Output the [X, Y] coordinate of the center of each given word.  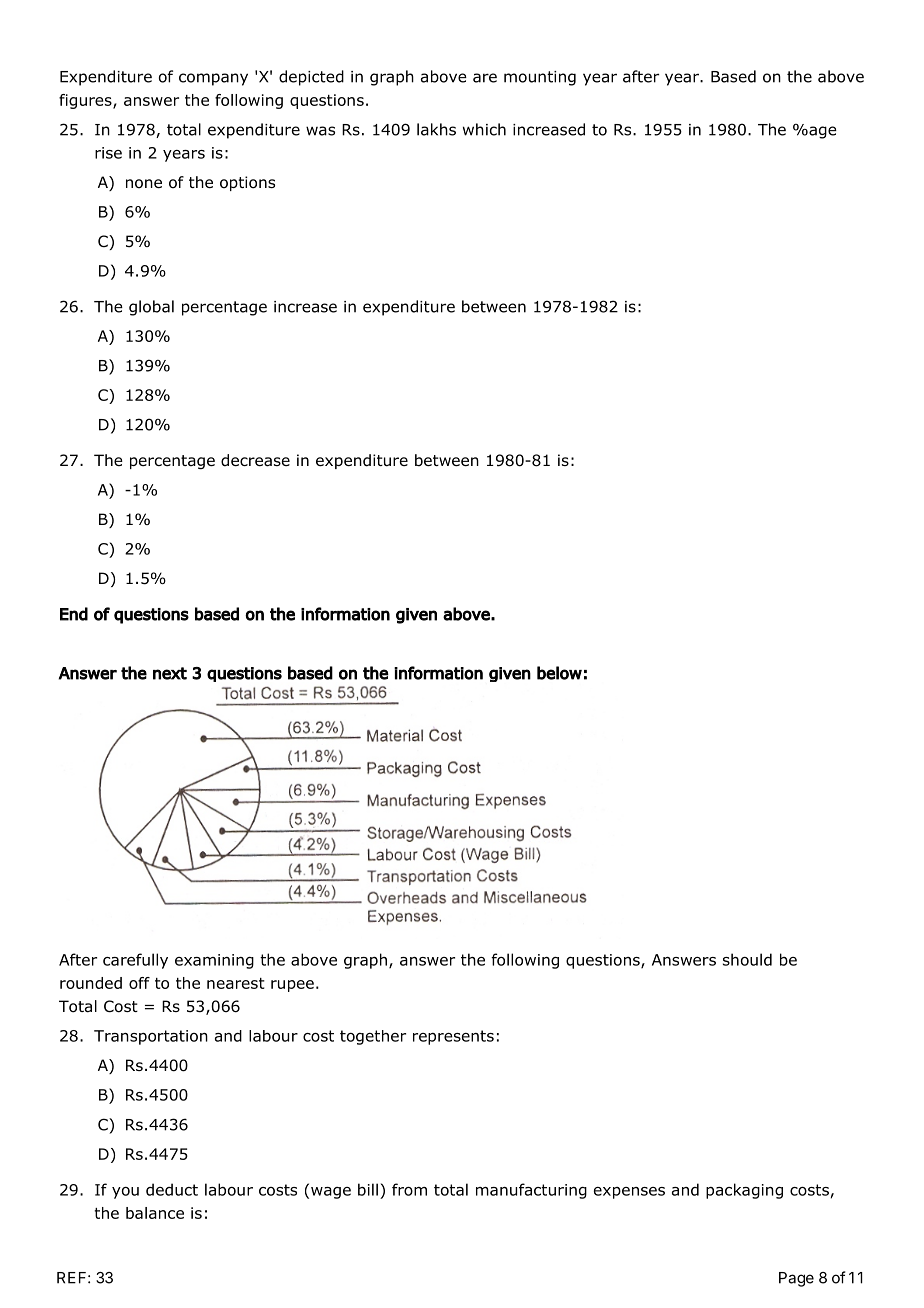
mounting [540, 78]
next [170, 673]
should [747, 959]
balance [155, 1213]
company [213, 79]
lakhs [436, 129]
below [559, 673]
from [409, 1189]
